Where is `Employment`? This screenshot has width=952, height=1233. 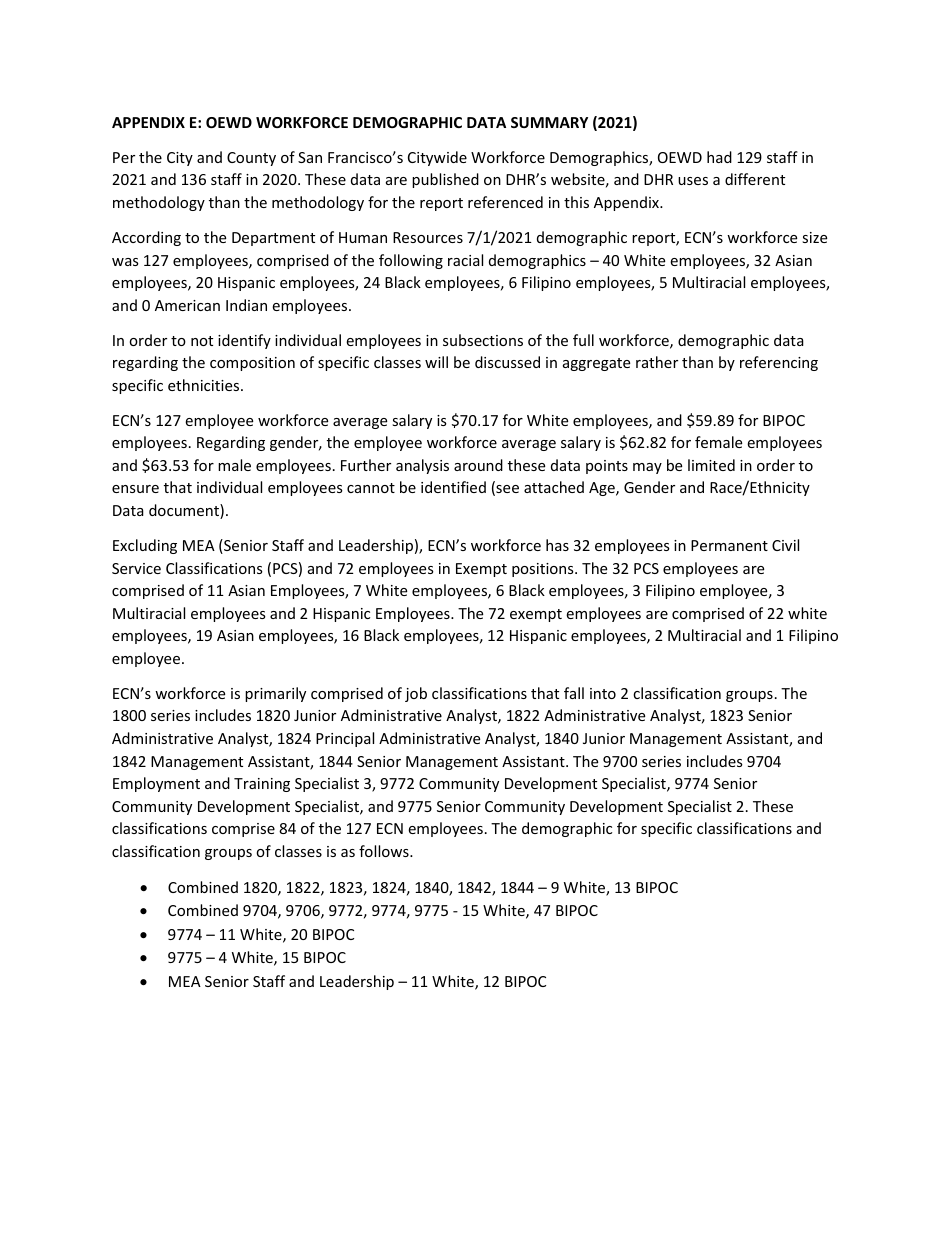 Employment is located at coordinates (156, 784).
